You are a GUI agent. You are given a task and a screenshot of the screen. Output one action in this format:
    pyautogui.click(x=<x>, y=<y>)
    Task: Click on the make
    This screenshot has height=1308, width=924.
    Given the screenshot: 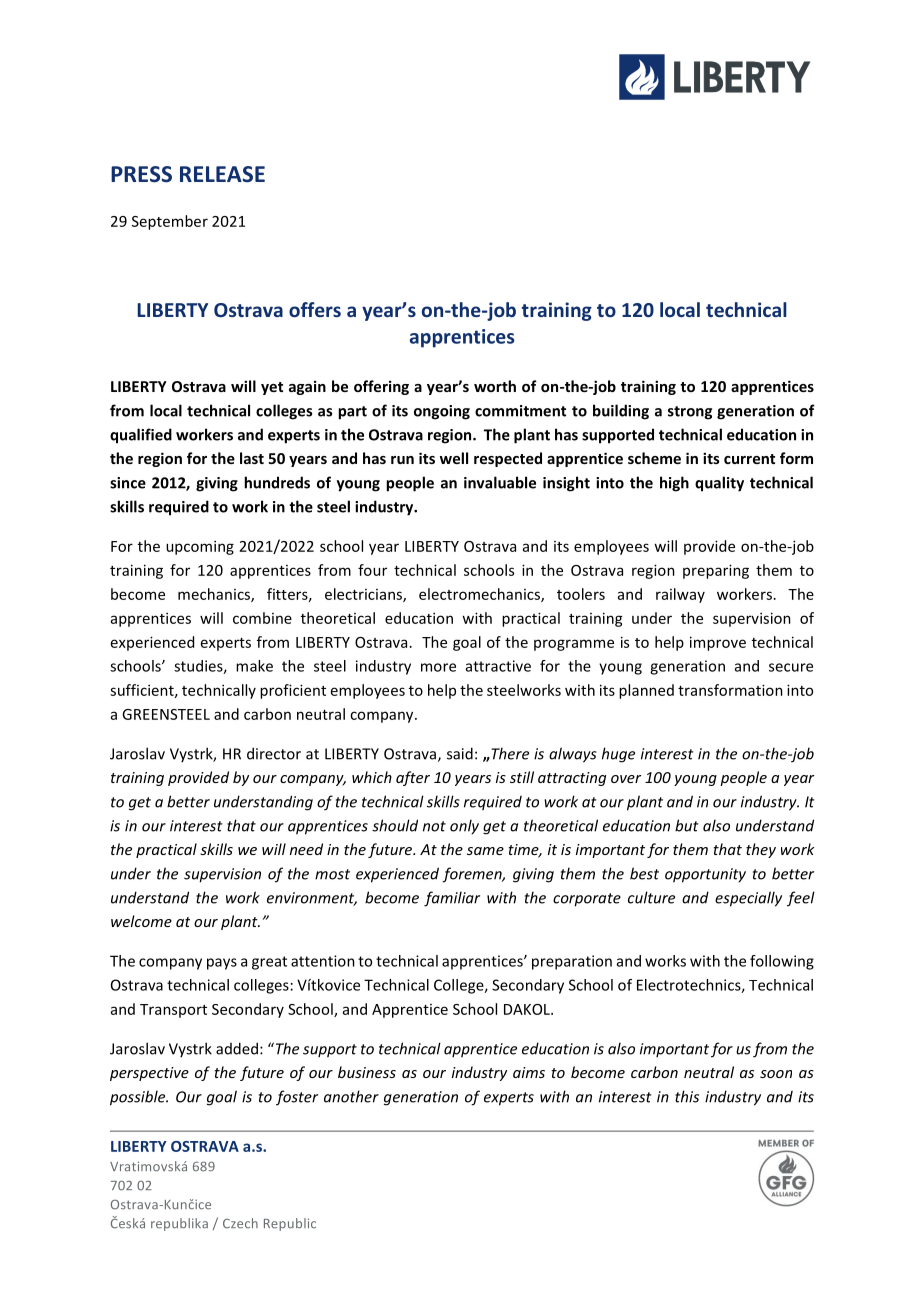 What is the action you would take?
    pyautogui.click(x=254, y=666)
